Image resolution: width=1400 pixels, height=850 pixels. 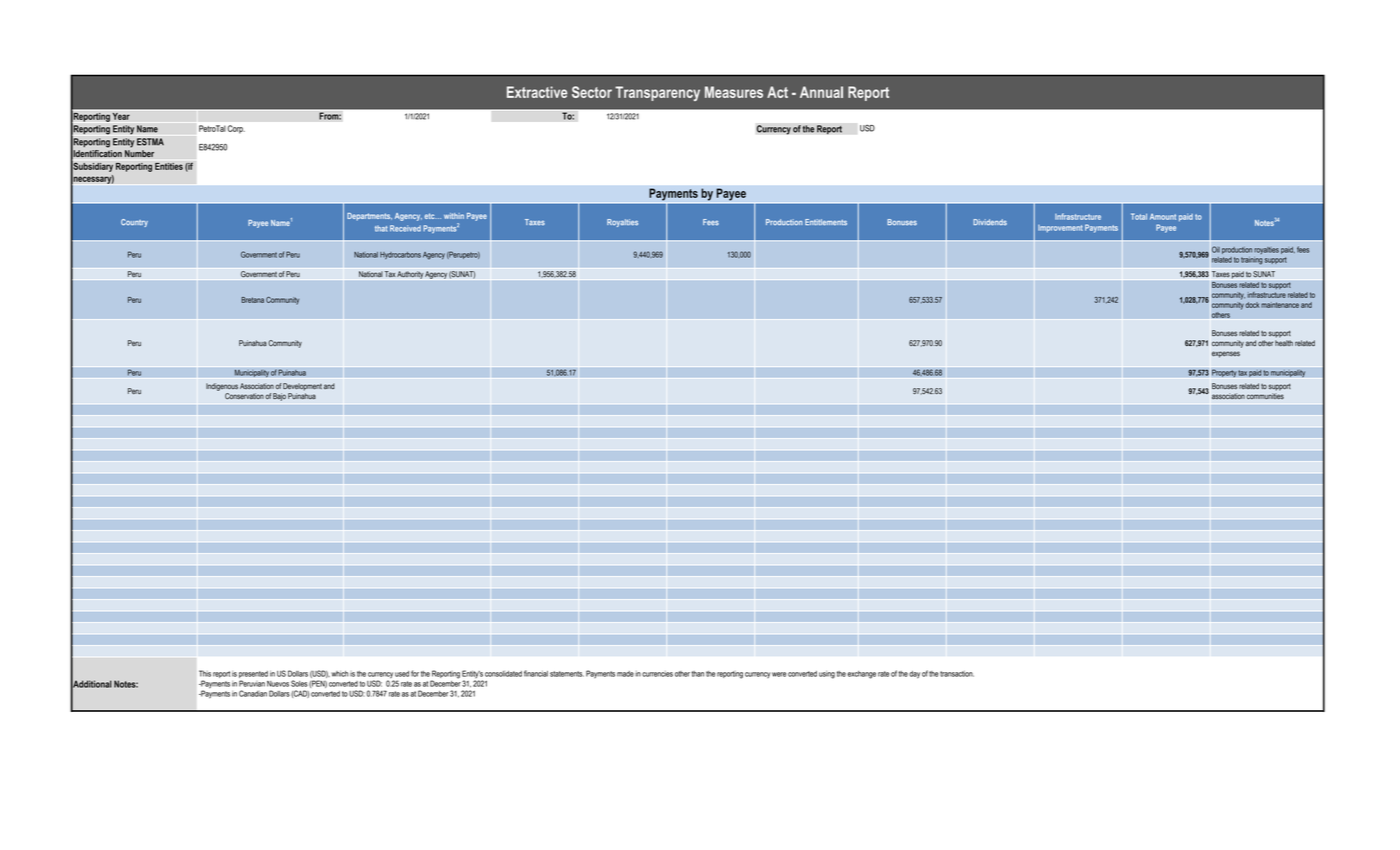 What do you see at coordinates (1265, 396) in the document?
I see `communities` at bounding box center [1265, 396].
